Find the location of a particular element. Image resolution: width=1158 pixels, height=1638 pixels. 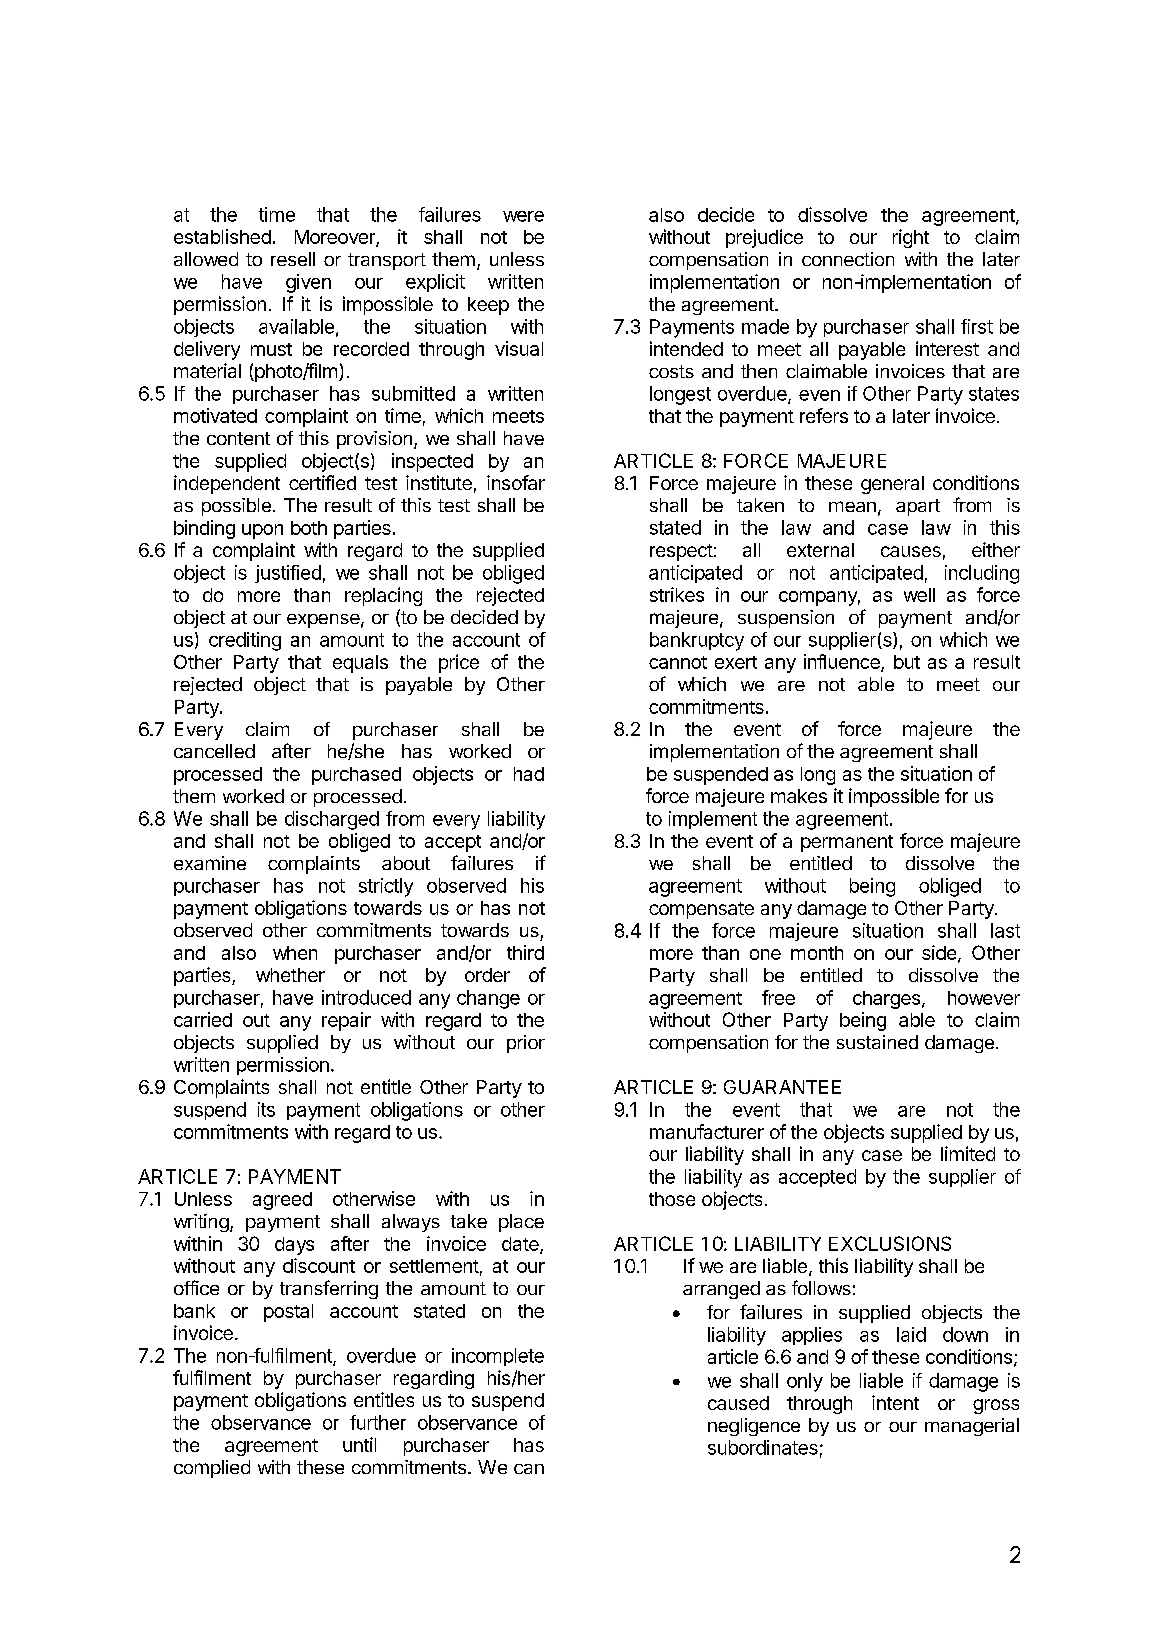

general is located at coordinates (892, 485).
